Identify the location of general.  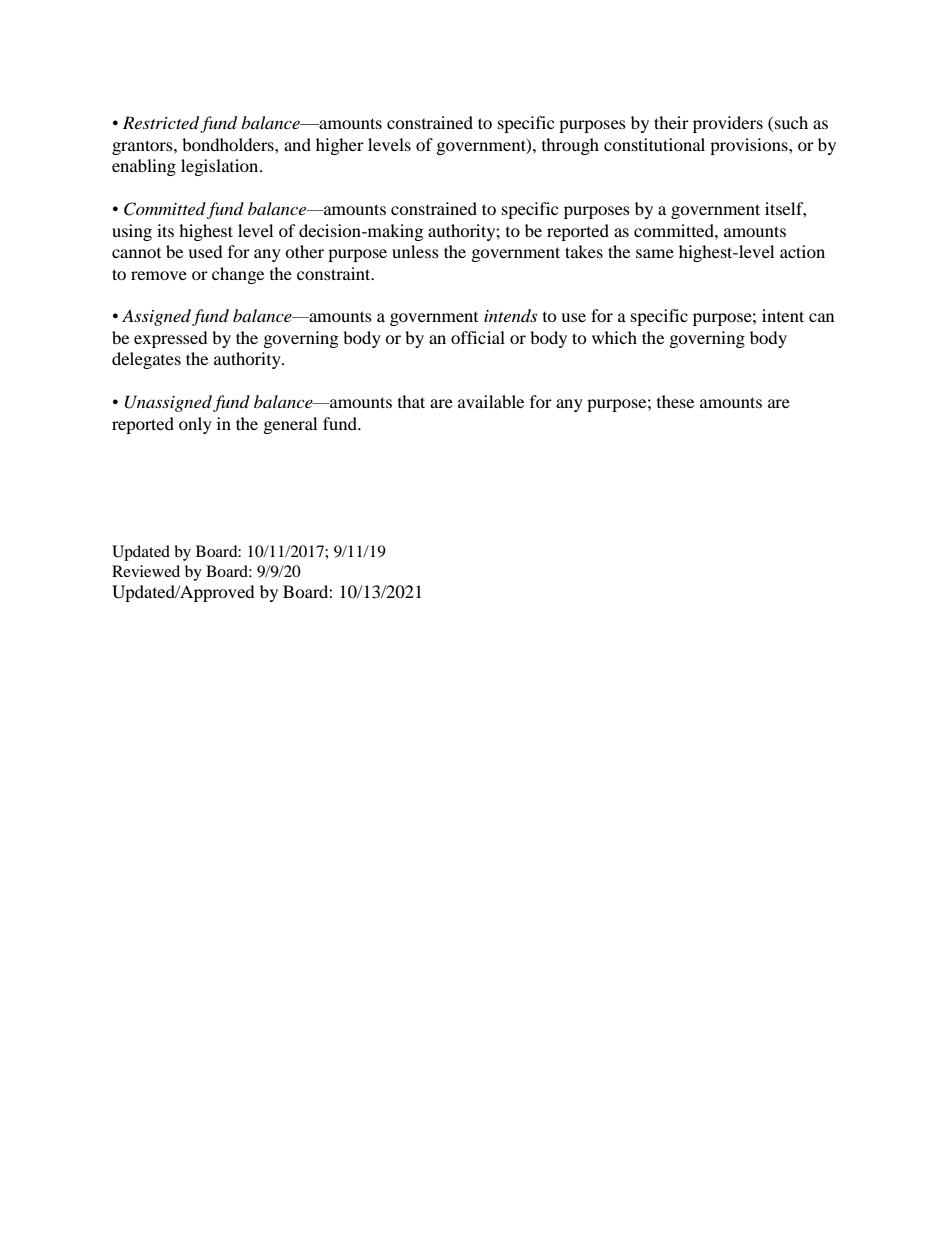
(290, 425).
